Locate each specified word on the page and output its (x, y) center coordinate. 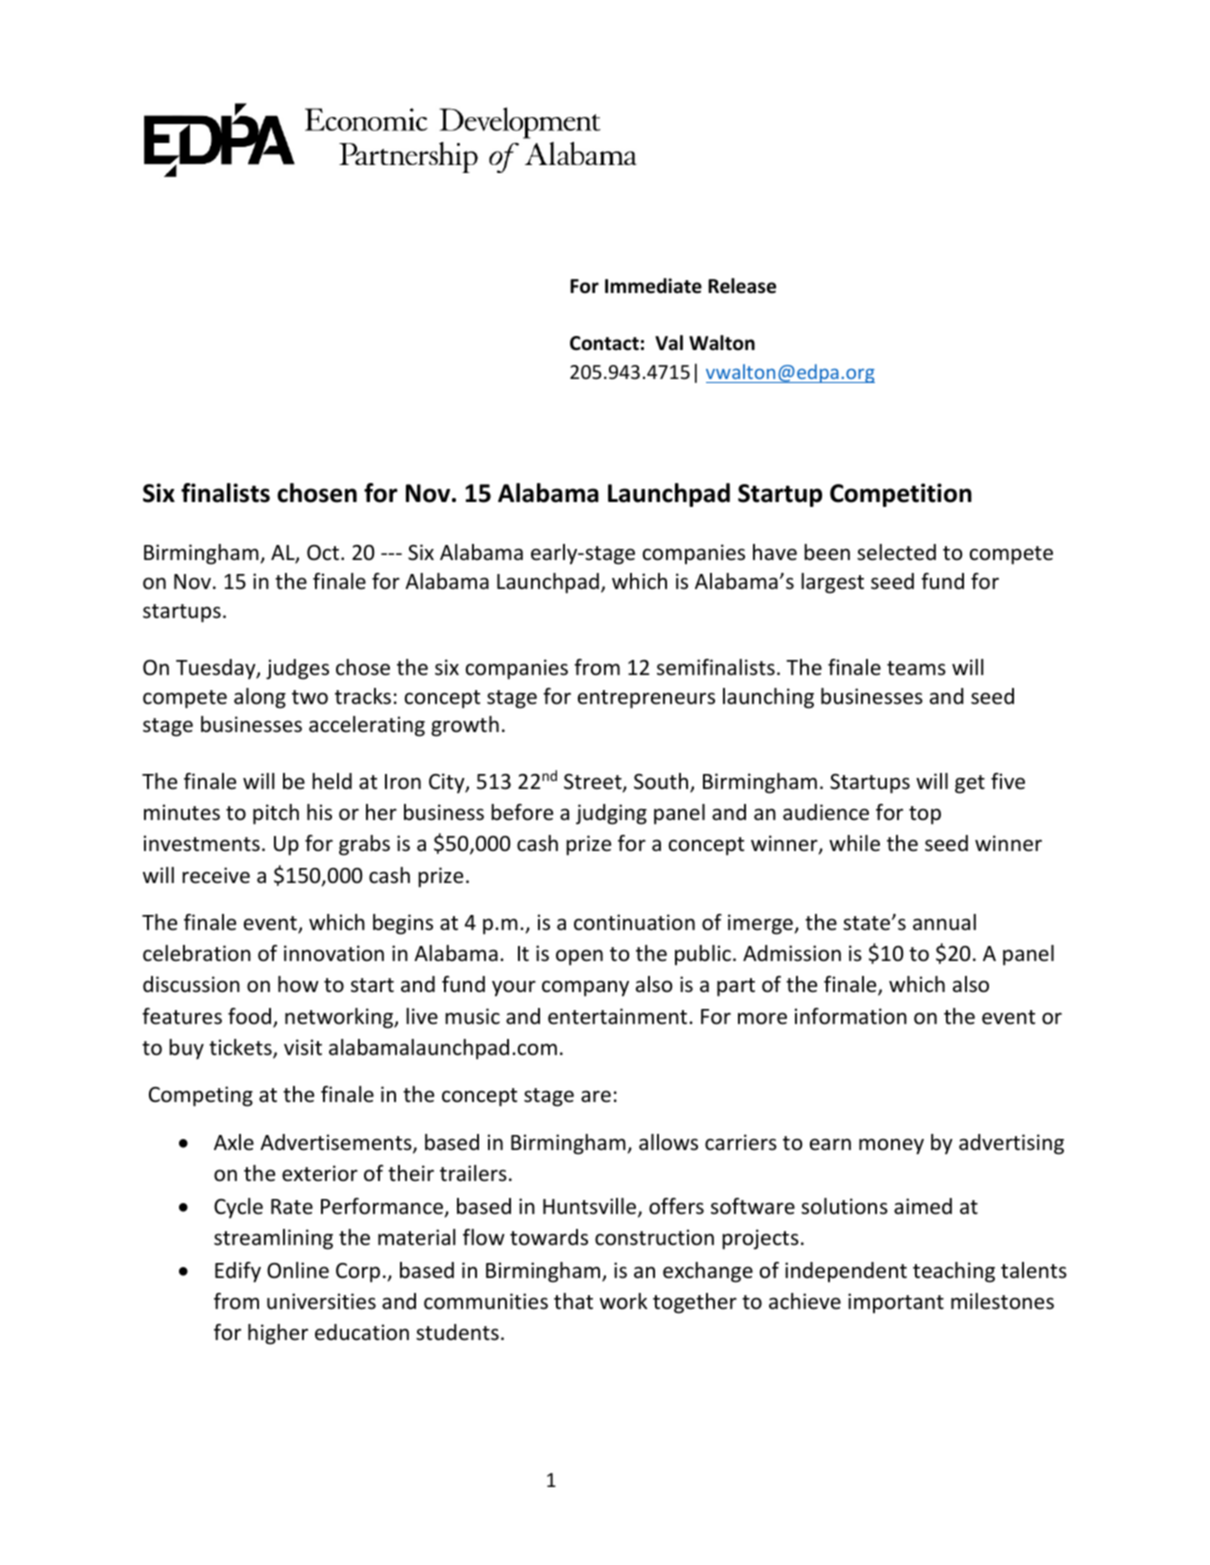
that (573, 1301)
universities (321, 1301)
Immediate (653, 286)
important (896, 1303)
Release (742, 286)
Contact (604, 343)
